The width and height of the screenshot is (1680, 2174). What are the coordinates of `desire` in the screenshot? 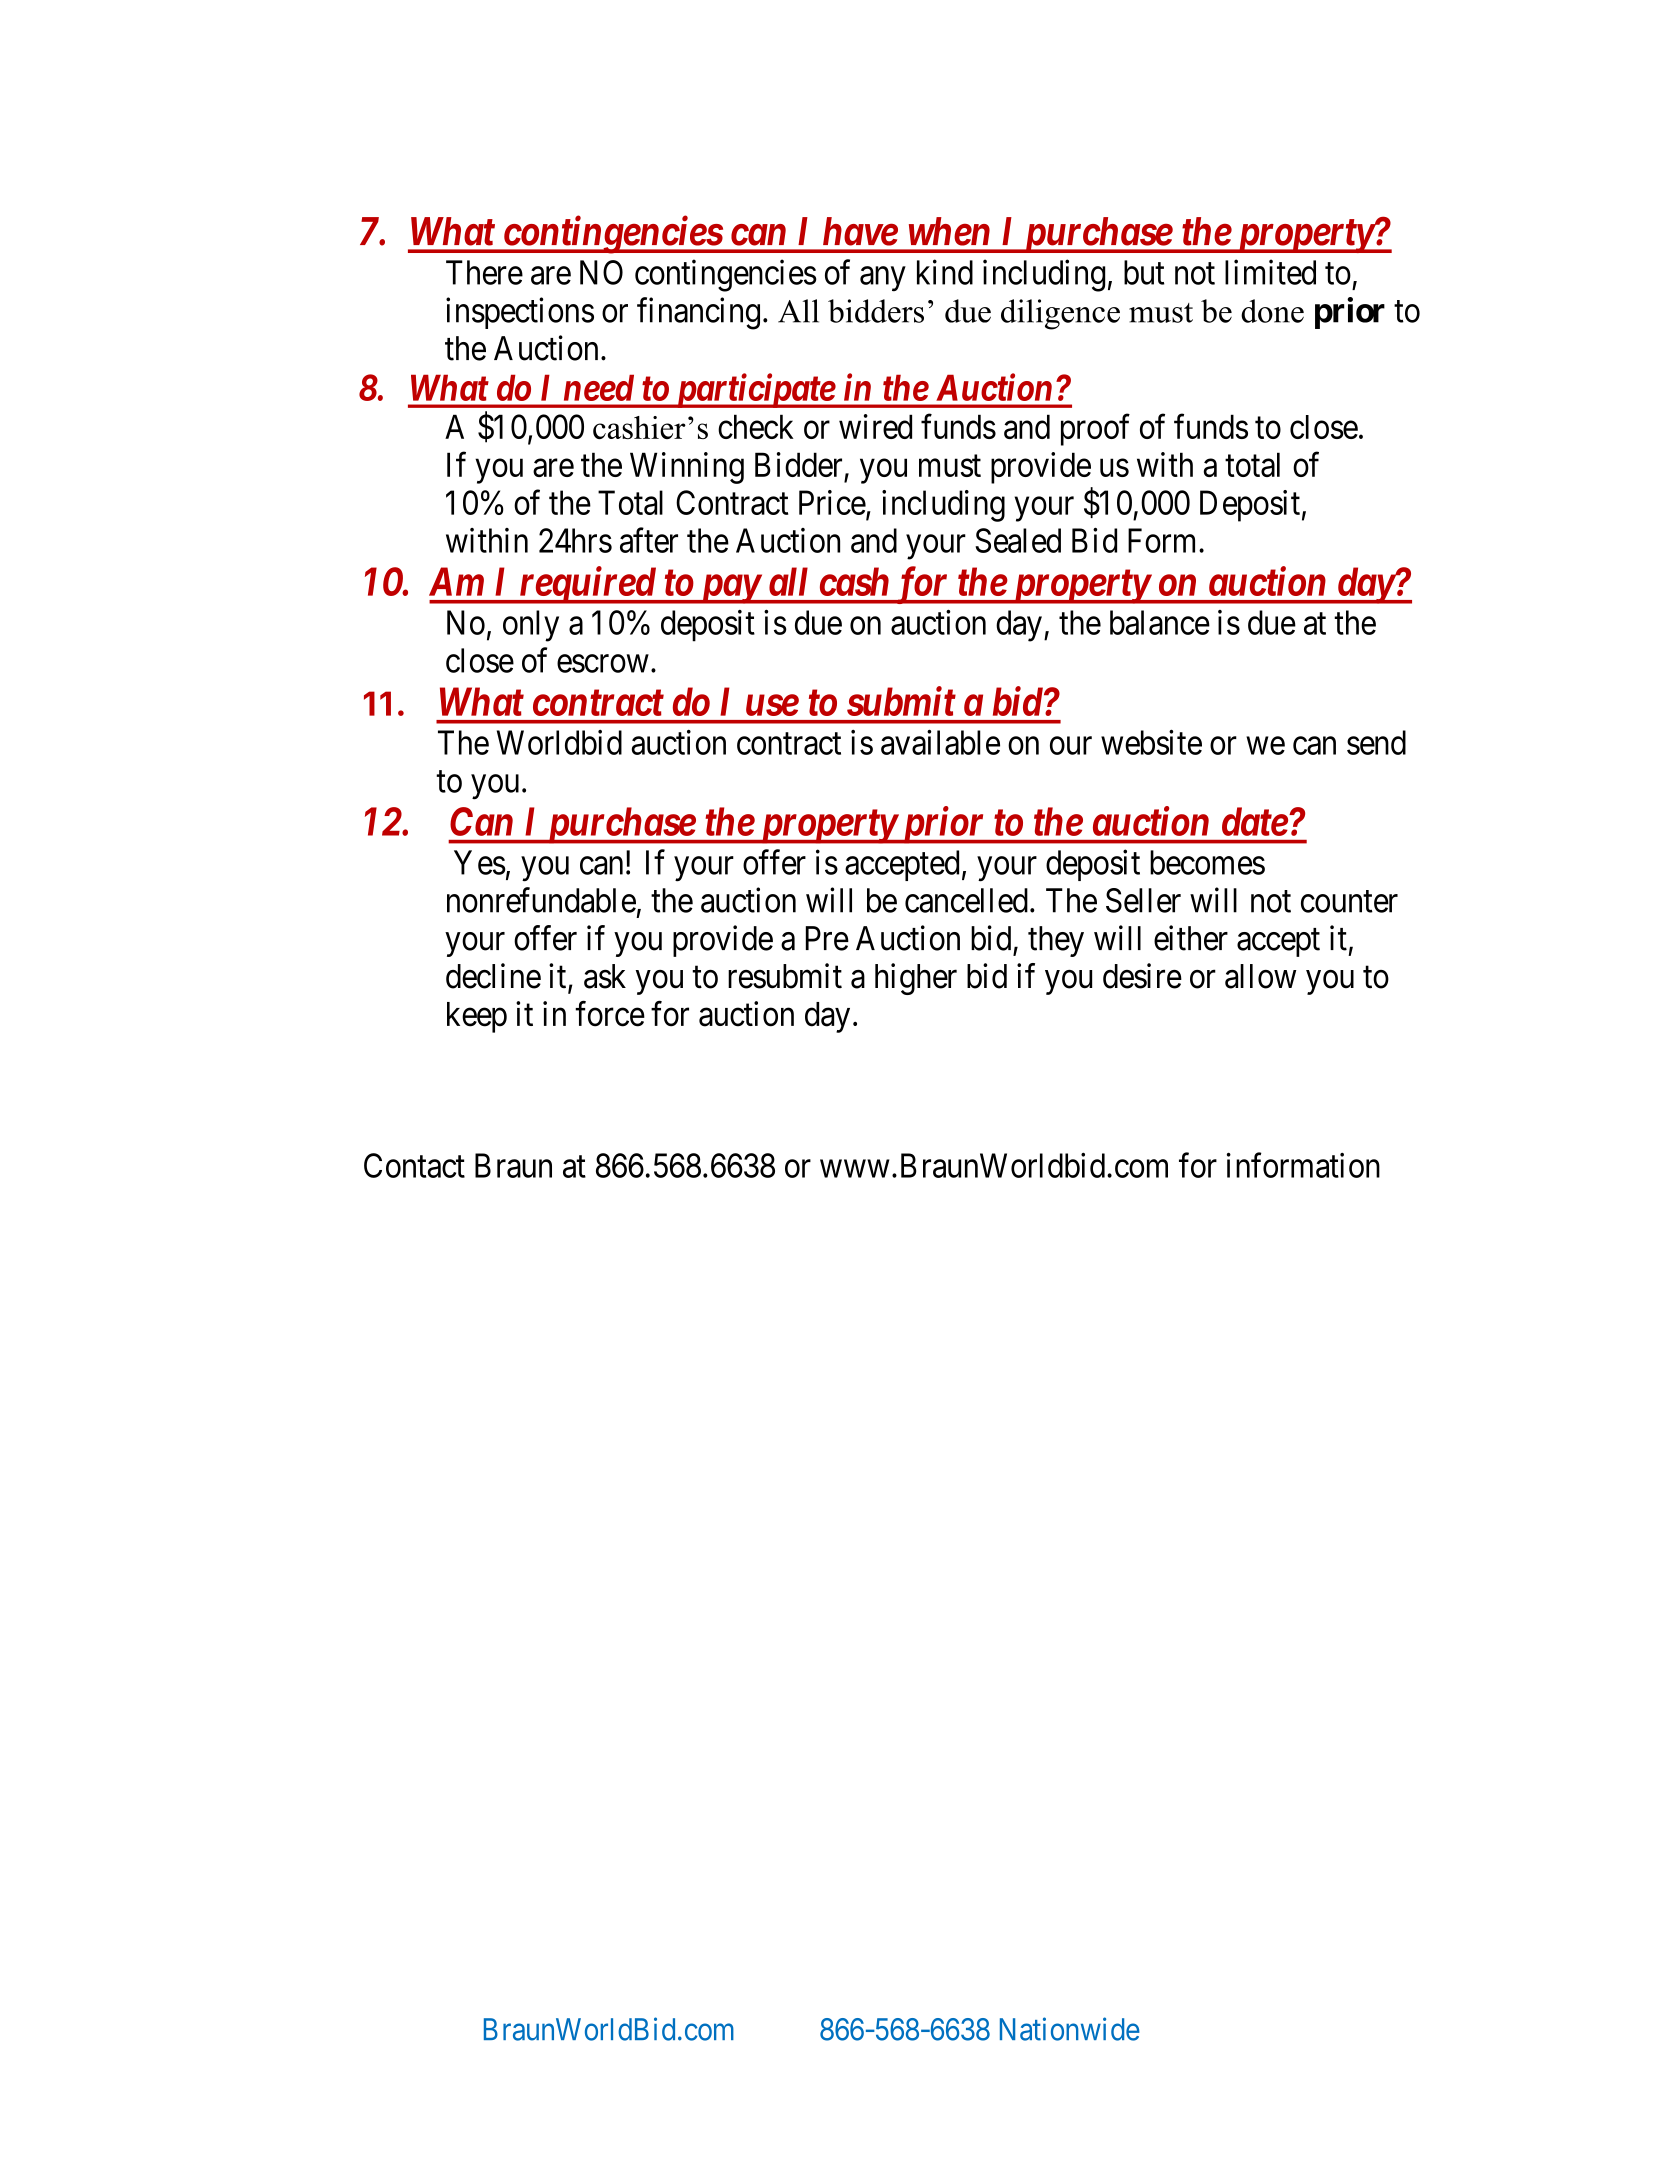 It's located at (1142, 976).
